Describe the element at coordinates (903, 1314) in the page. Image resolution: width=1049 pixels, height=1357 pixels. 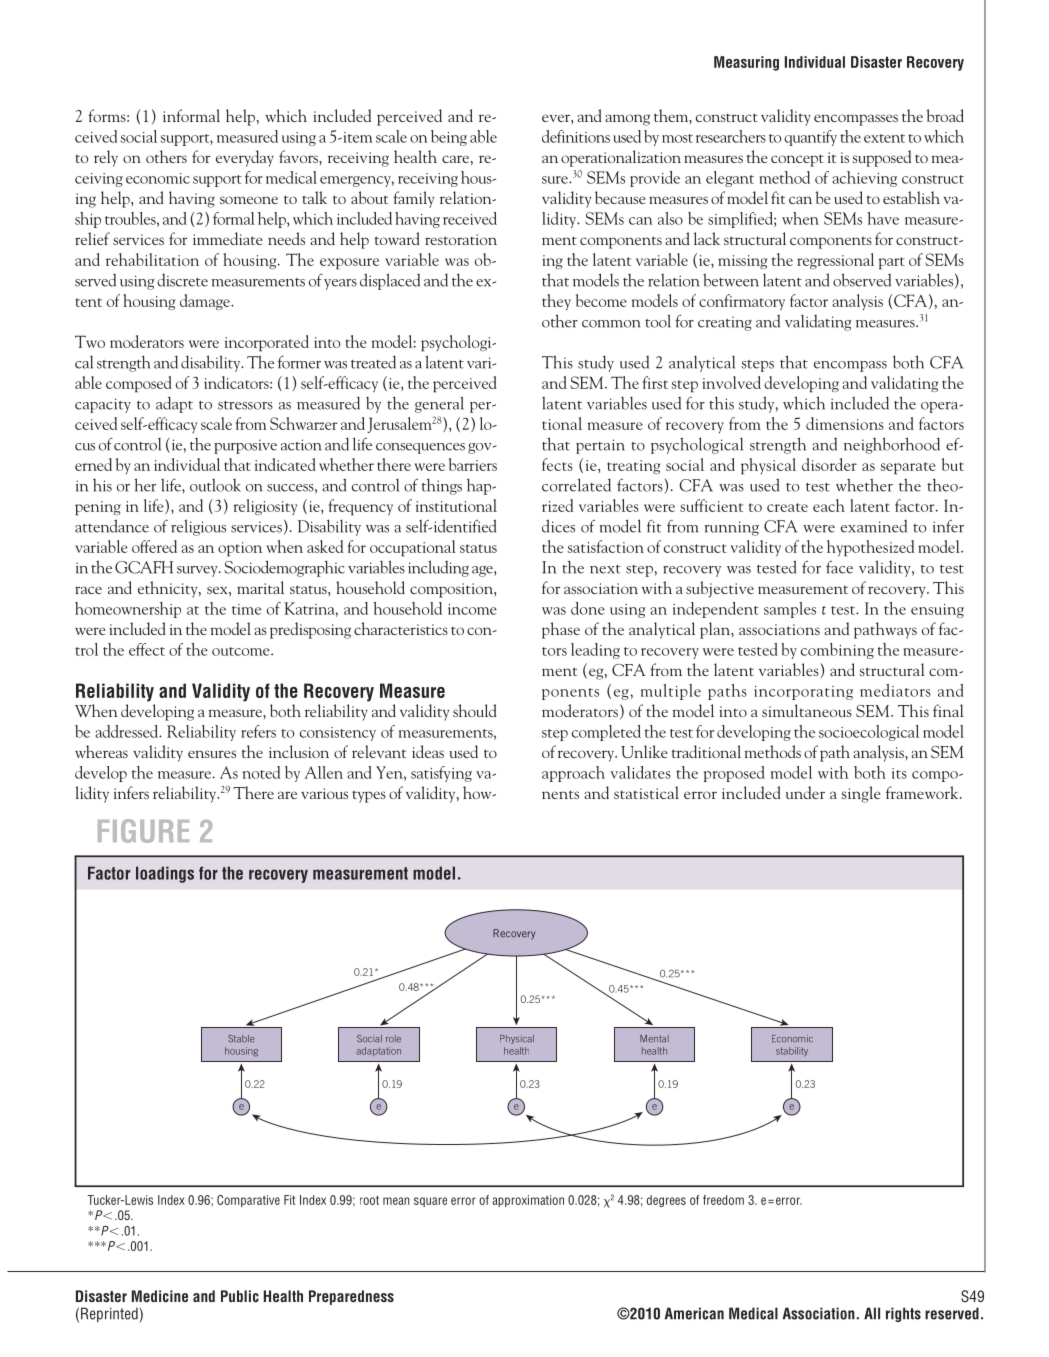
I see `rights` at that location.
